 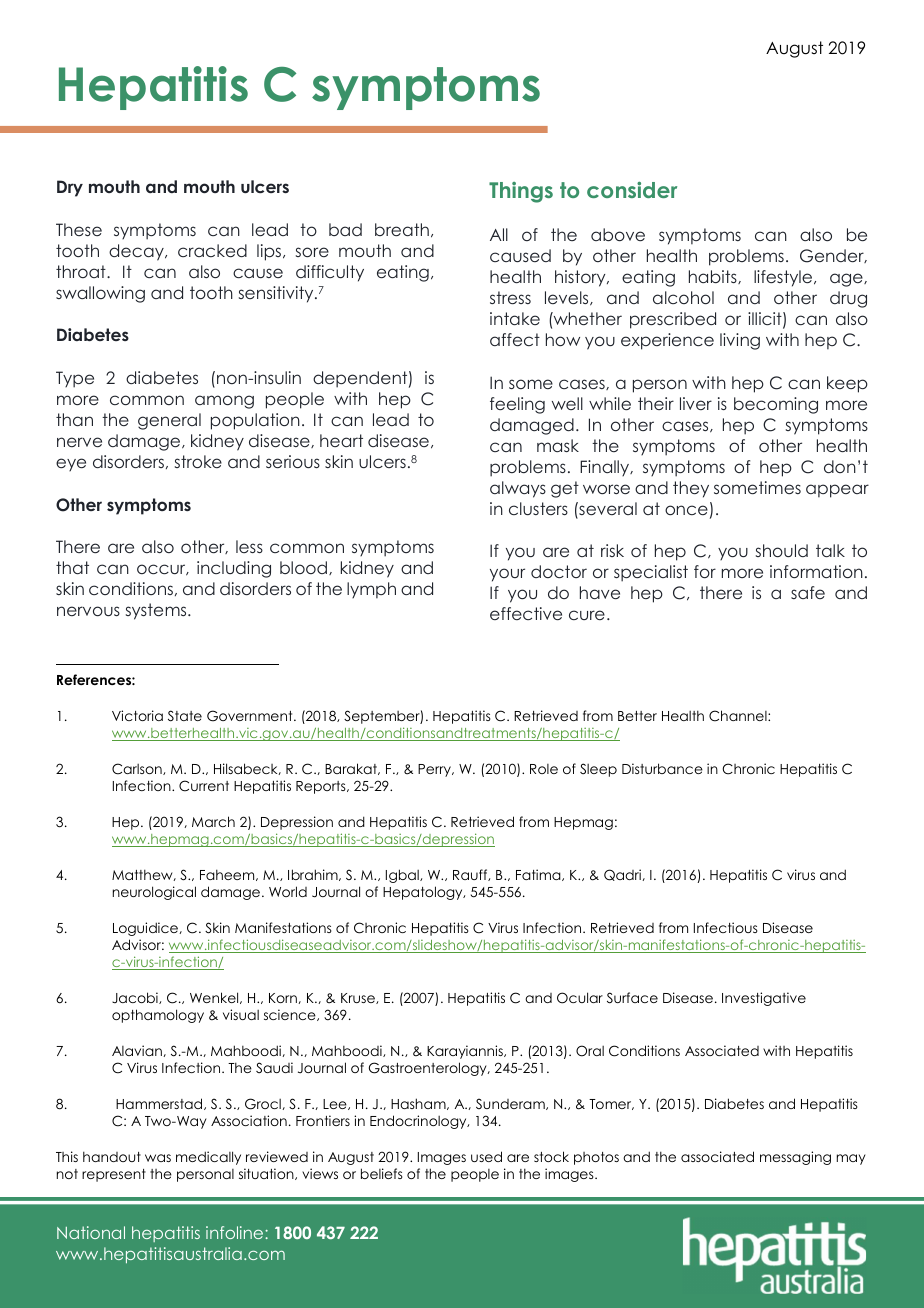 I want to click on Perry, so click(x=436, y=770).
